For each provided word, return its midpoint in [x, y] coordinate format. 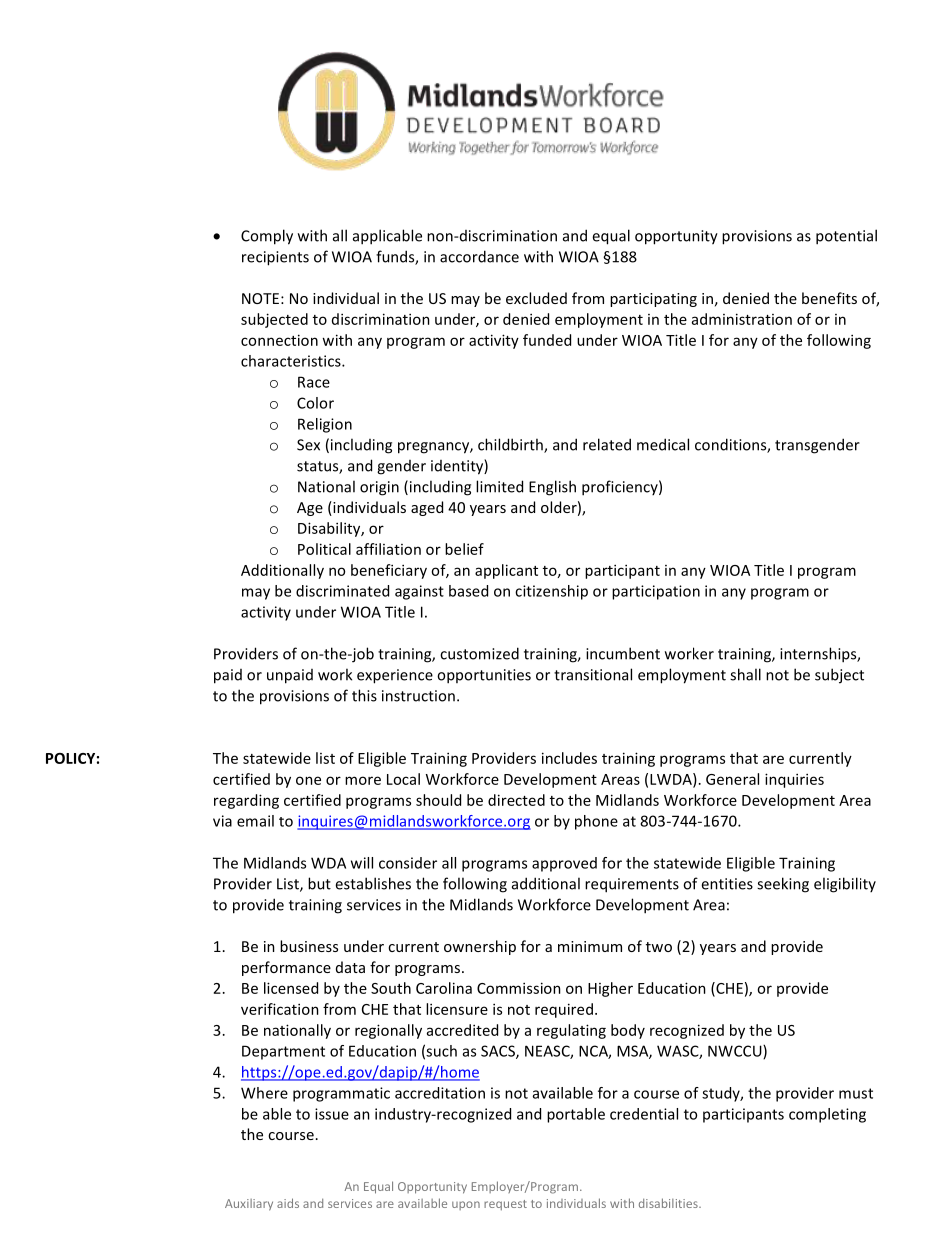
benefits [829, 298]
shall [745, 674]
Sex [308, 445]
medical [663, 444]
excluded [536, 298]
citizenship [551, 592]
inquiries [794, 780]
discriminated [342, 591]
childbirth [511, 445]
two [659, 947]
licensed [291, 988]
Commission [519, 988]
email [255, 821]
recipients [275, 258]
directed [516, 800]
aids [288, 1203]
